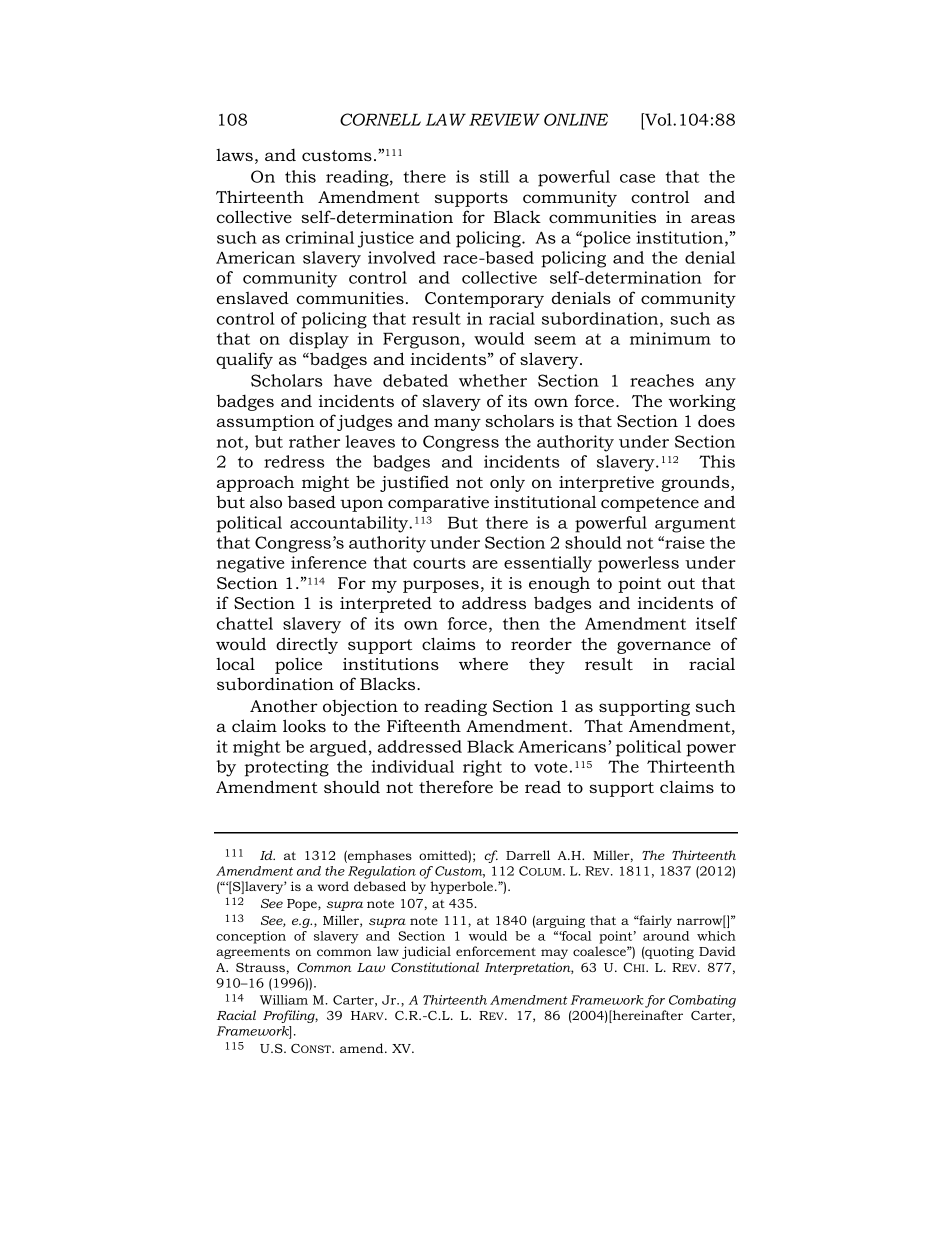 This document has height=1233, width=952. What do you see at coordinates (494, 176) in the document?
I see `still` at bounding box center [494, 176].
